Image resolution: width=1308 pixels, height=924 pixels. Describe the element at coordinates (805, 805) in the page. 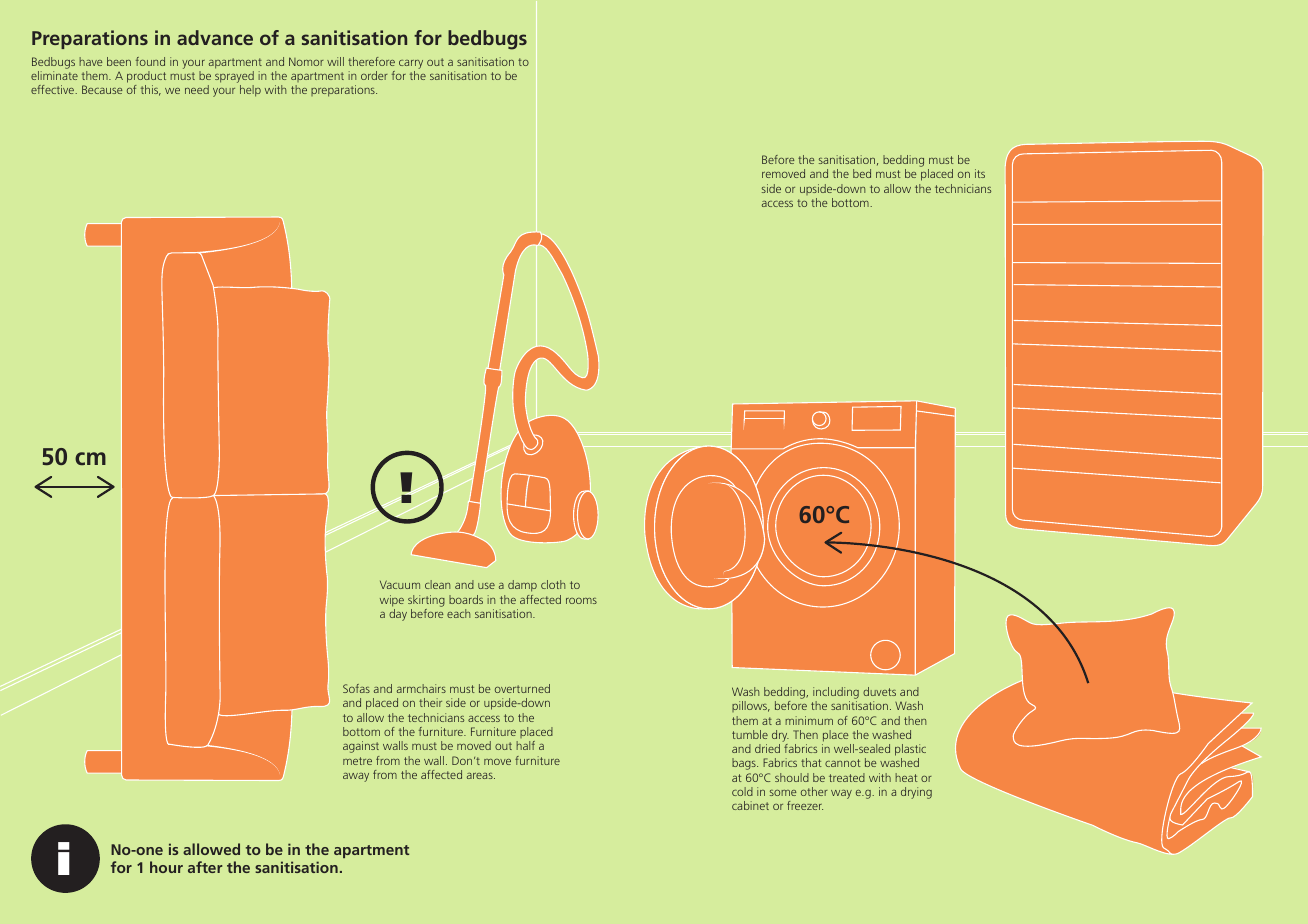

I see `freezer` at that location.
